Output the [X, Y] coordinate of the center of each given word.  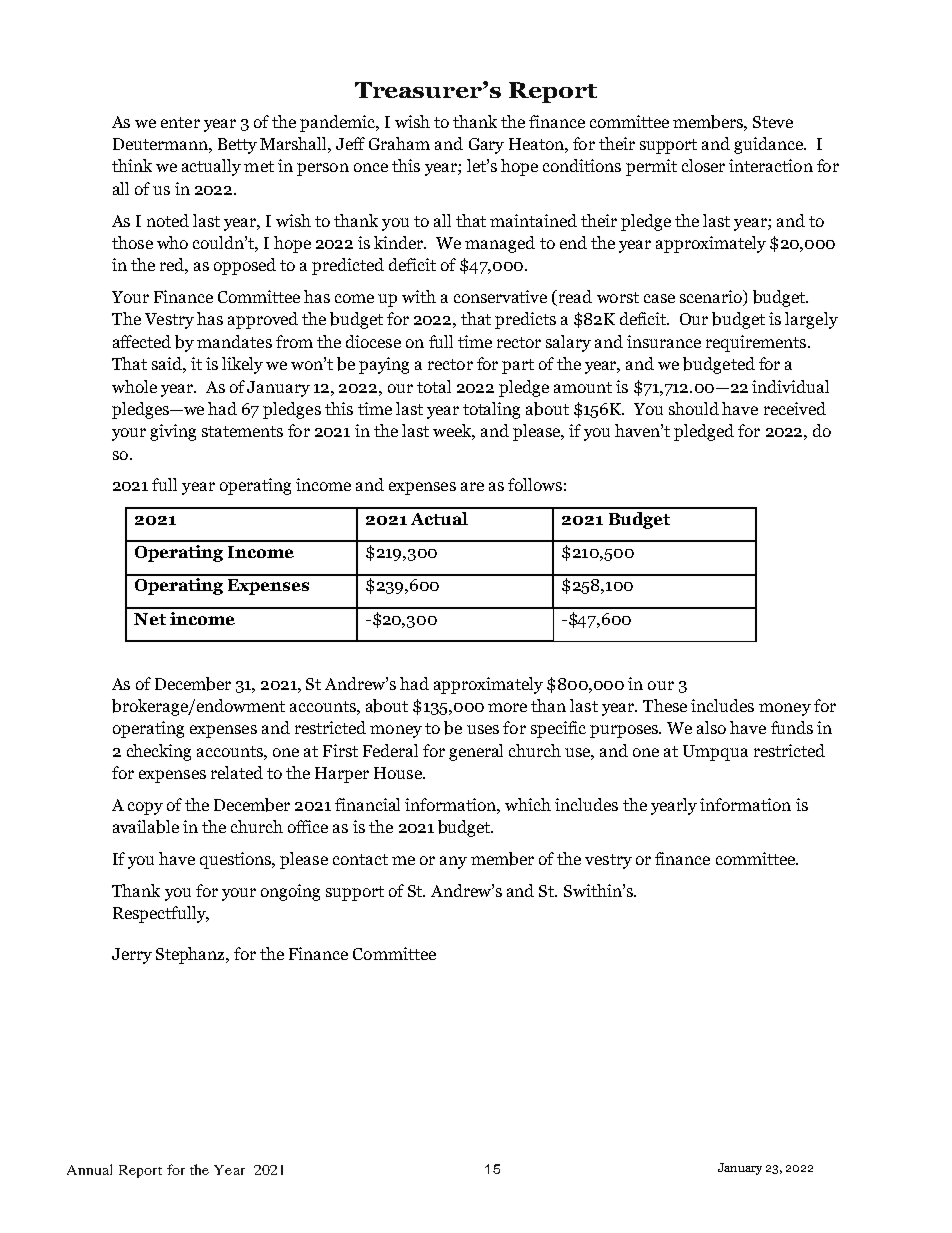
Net [150, 619]
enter [180, 122]
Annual [89, 1169]
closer [703, 165]
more [507, 707]
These [665, 705]
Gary [486, 146]
